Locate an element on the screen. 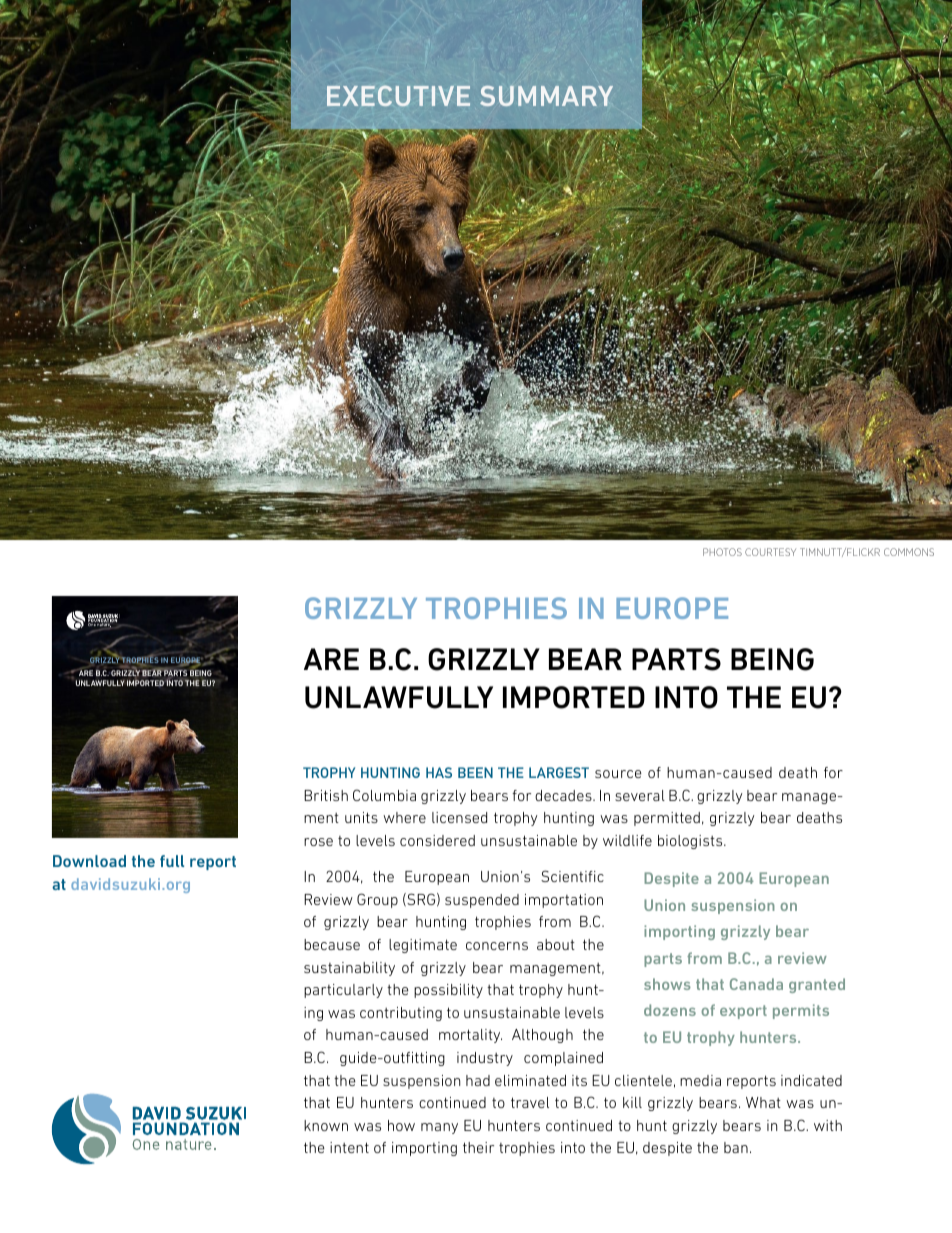 The width and height of the screenshot is (952, 1233). source is located at coordinates (618, 774).
